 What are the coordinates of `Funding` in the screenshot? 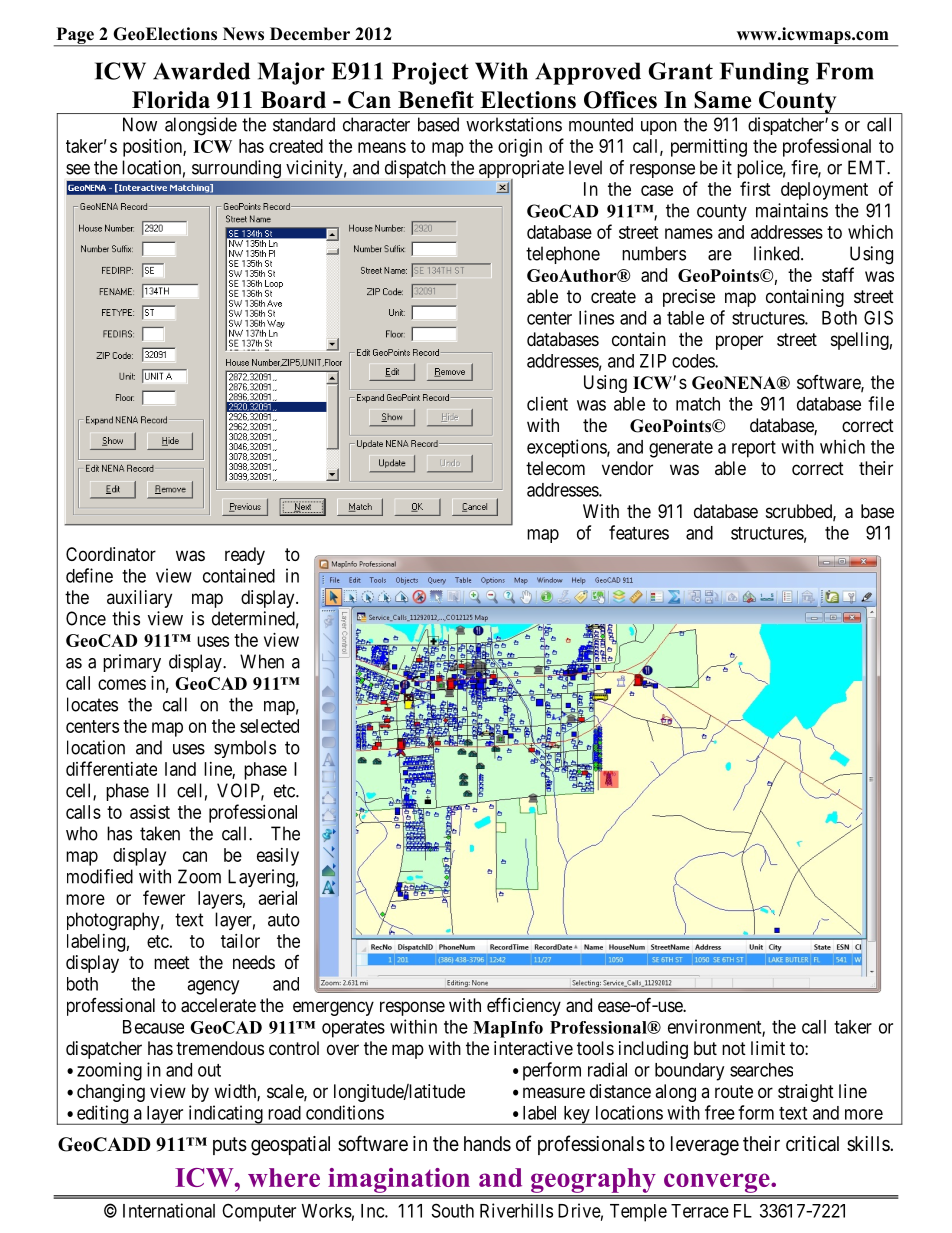 It's located at (764, 73).
